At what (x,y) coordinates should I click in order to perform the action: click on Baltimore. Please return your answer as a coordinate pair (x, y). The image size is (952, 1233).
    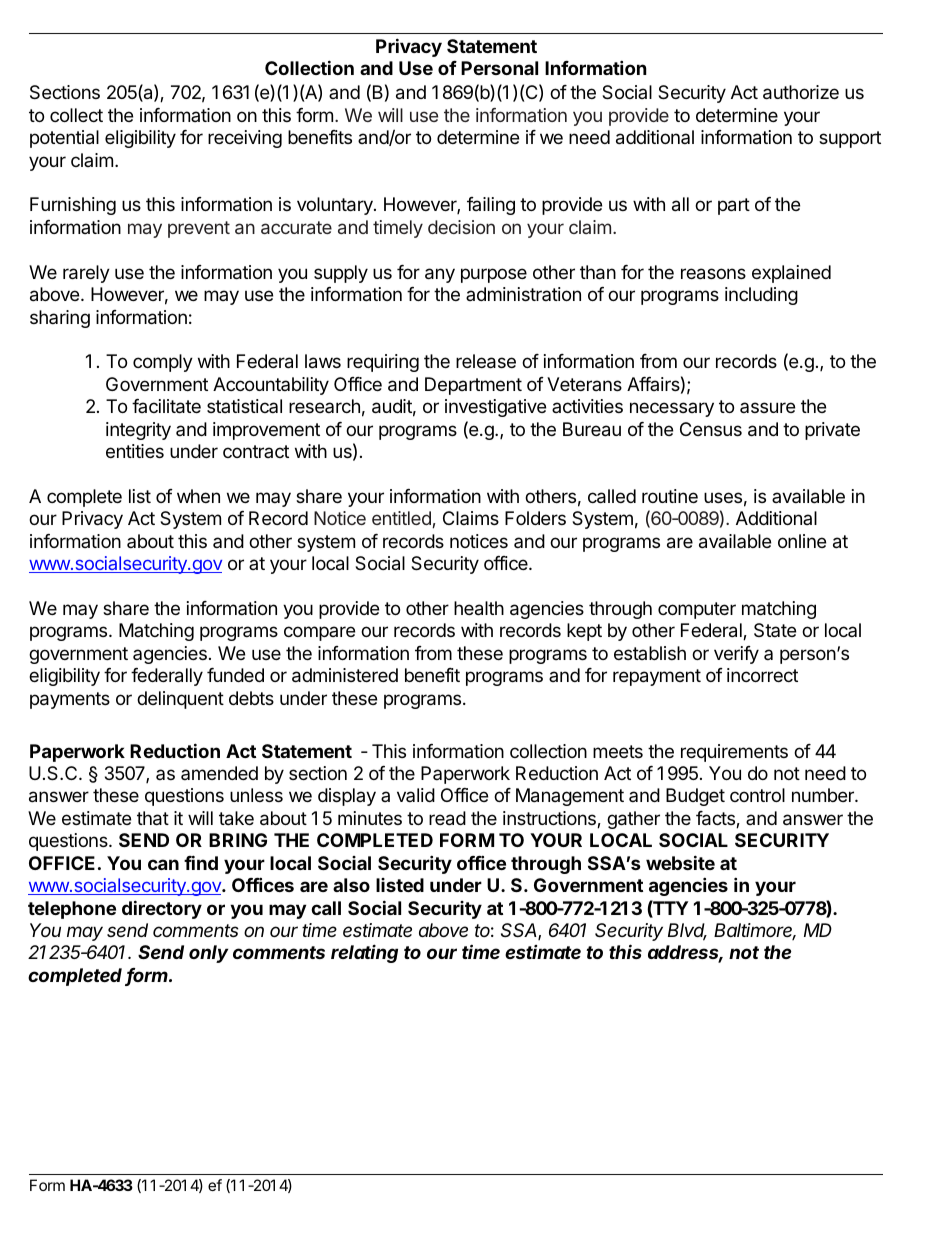
    Looking at the image, I should click on (755, 931).
